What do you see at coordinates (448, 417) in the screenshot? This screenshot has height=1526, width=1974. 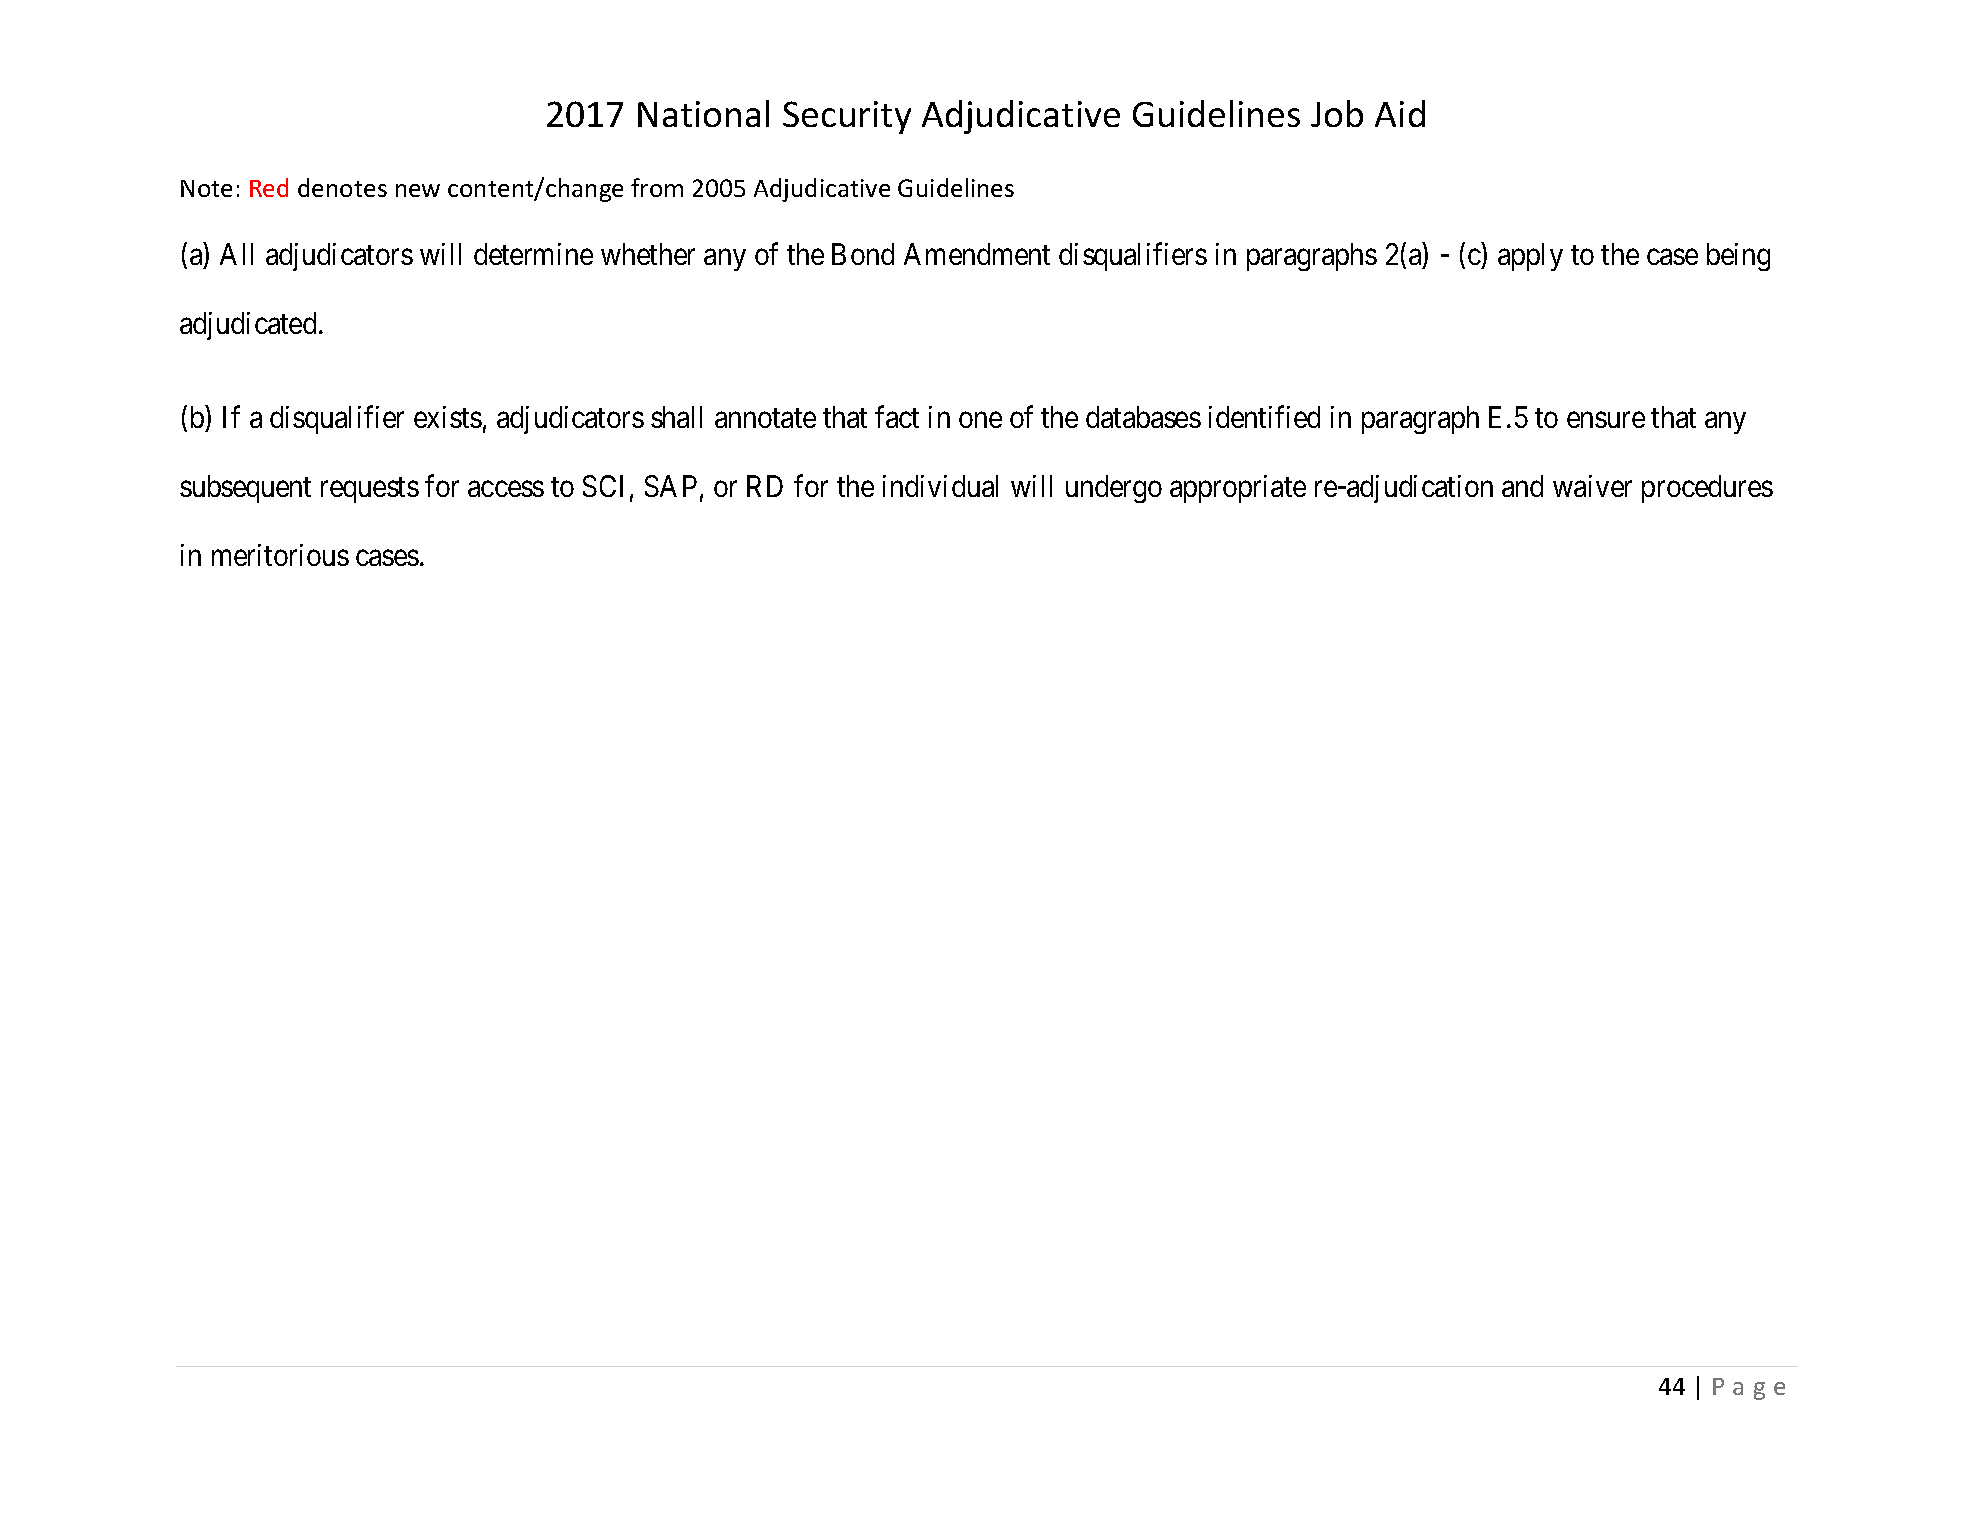 I see `exists` at bounding box center [448, 417].
